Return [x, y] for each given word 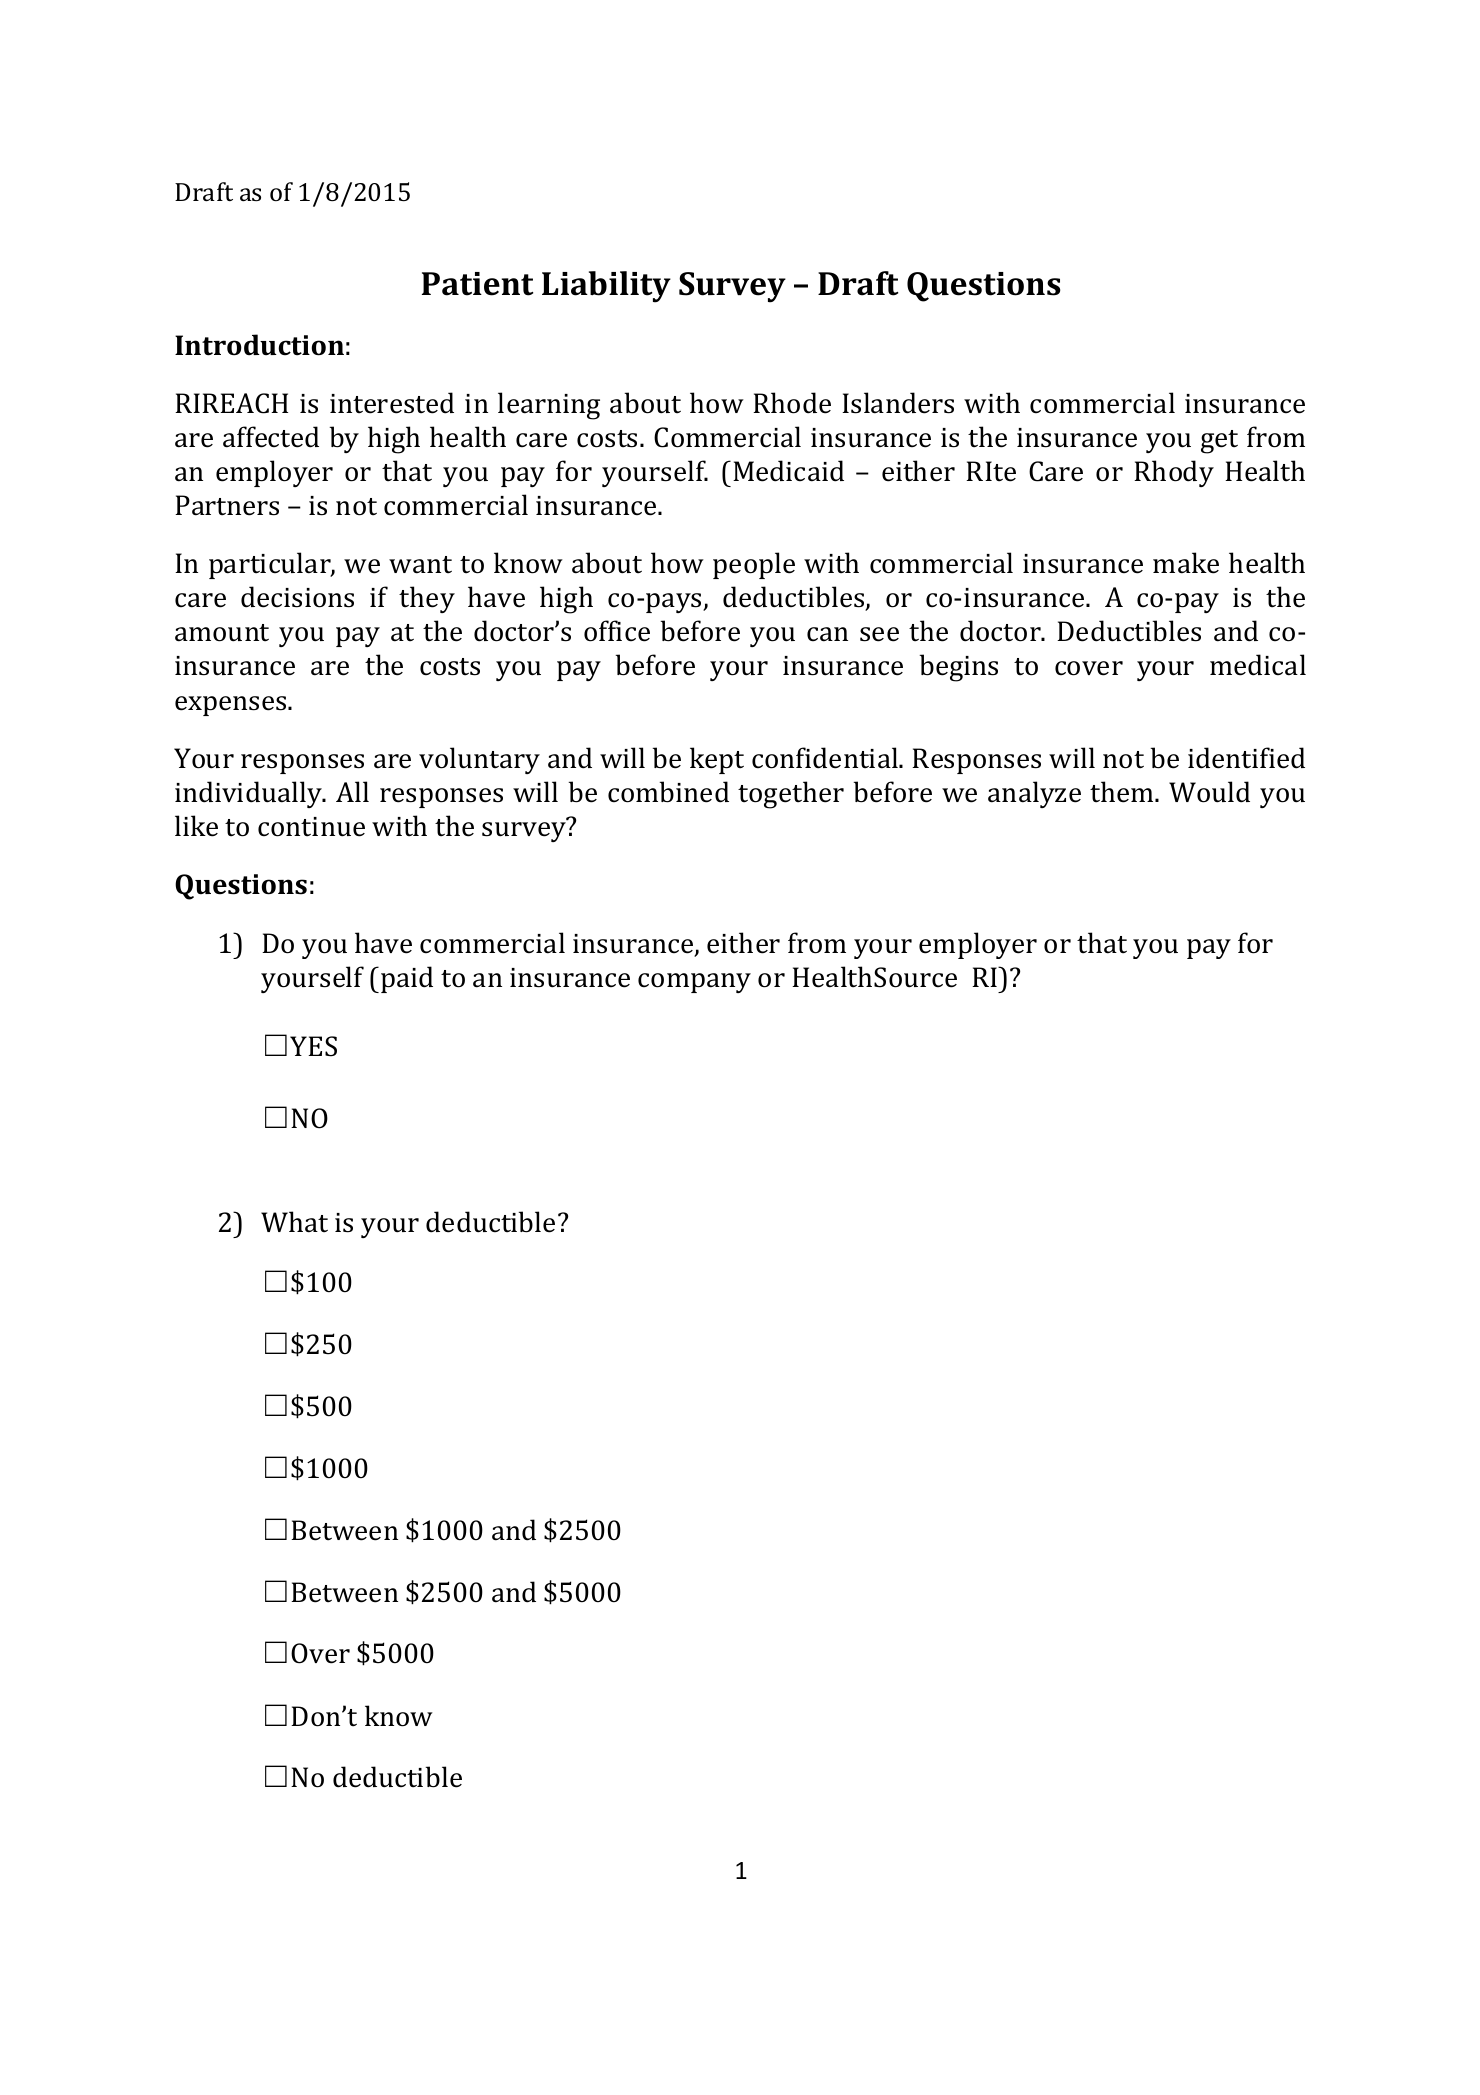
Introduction [259, 345]
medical [1258, 665]
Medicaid [788, 471]
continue [311, 827]
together [791, 795]
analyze [1034, 794]
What [294, 1222]
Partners [227, 505]
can [827, 634]
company [694, 983]
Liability [606, 287]
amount [222, 633]
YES [313, 1046]
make [1186, 563]
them [1123, 792]
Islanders [898, 403]
